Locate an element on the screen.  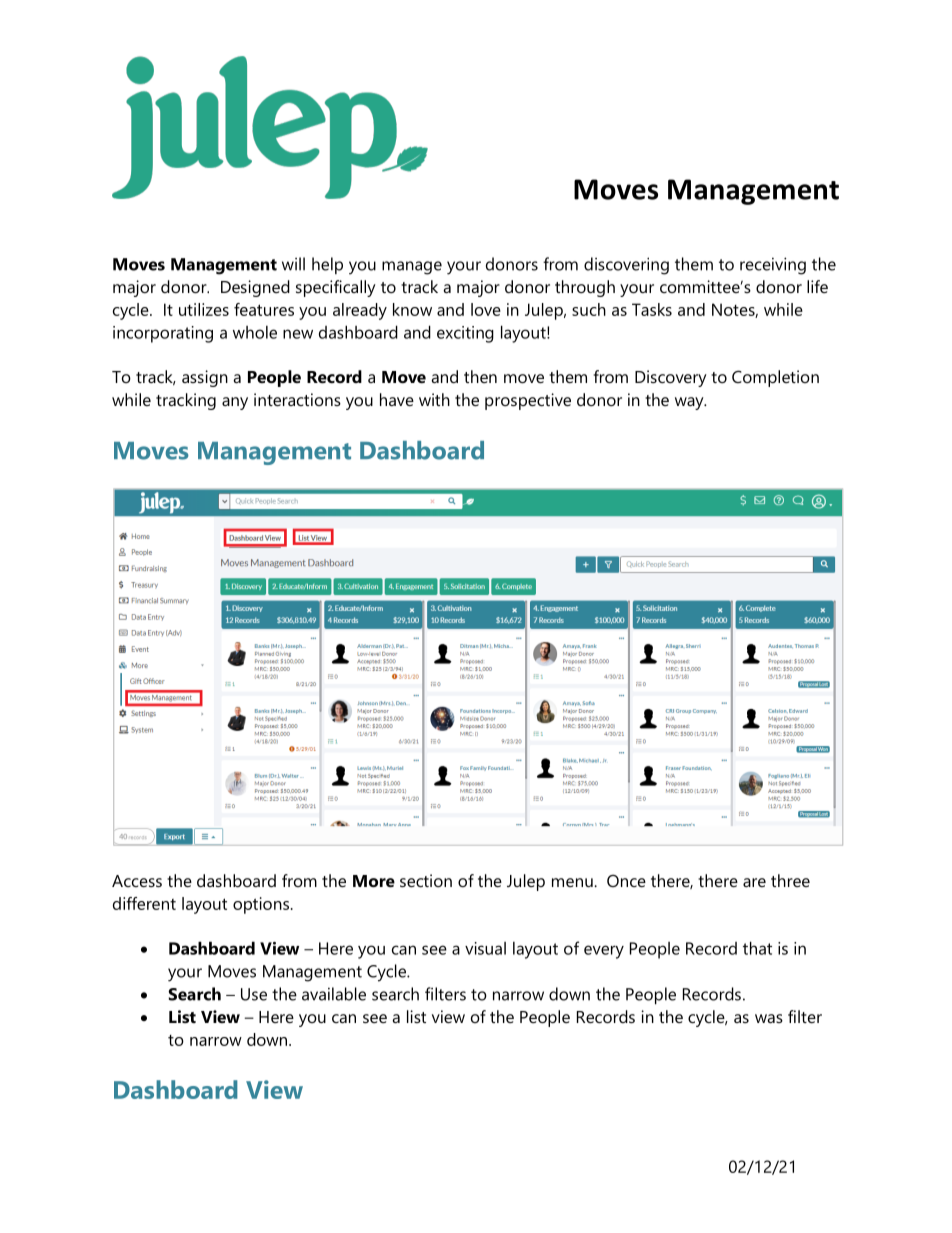
receiving is located at coordinates (773, 266).
